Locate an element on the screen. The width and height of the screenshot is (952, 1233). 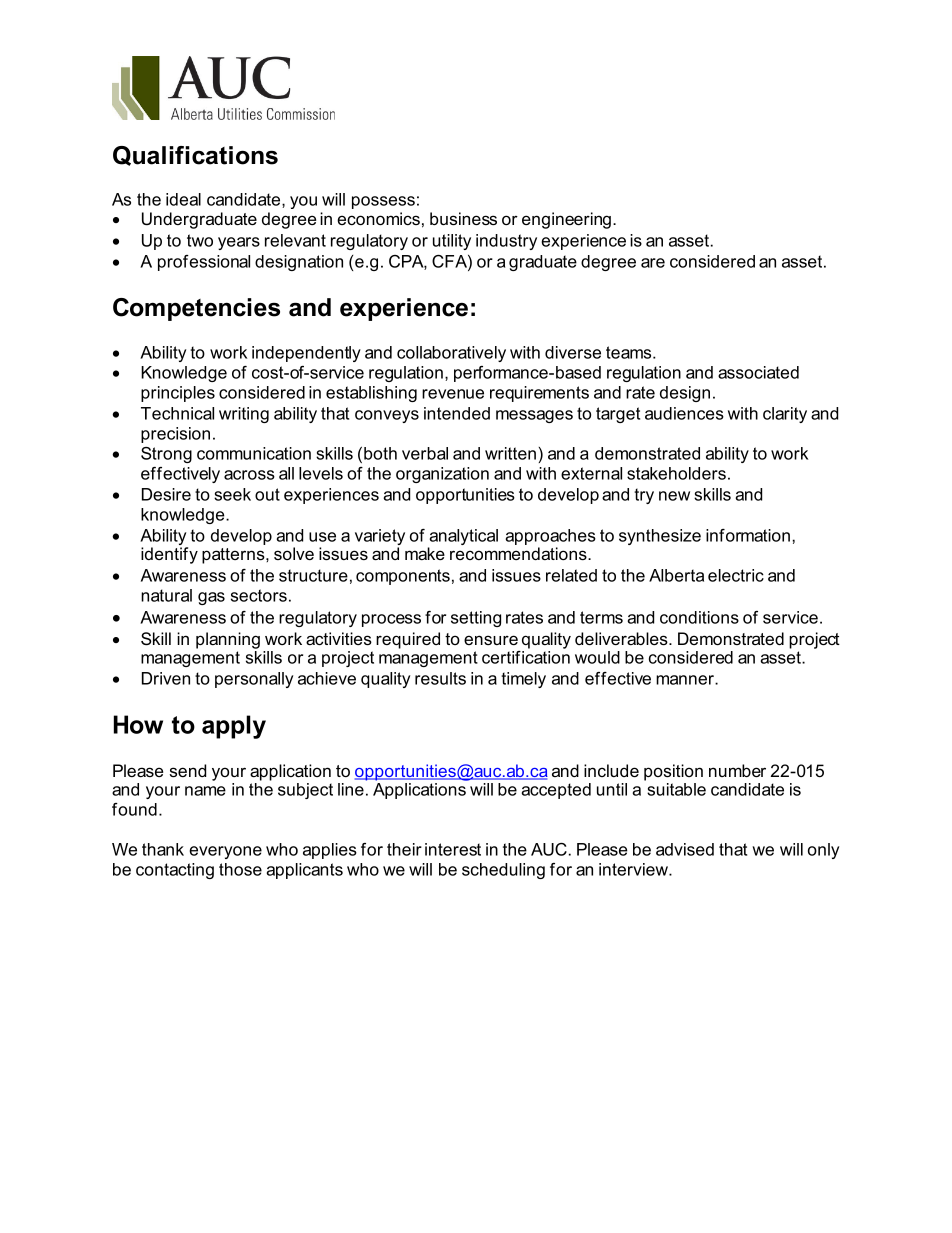
Qualifications is located at coordinates (195, 156).
